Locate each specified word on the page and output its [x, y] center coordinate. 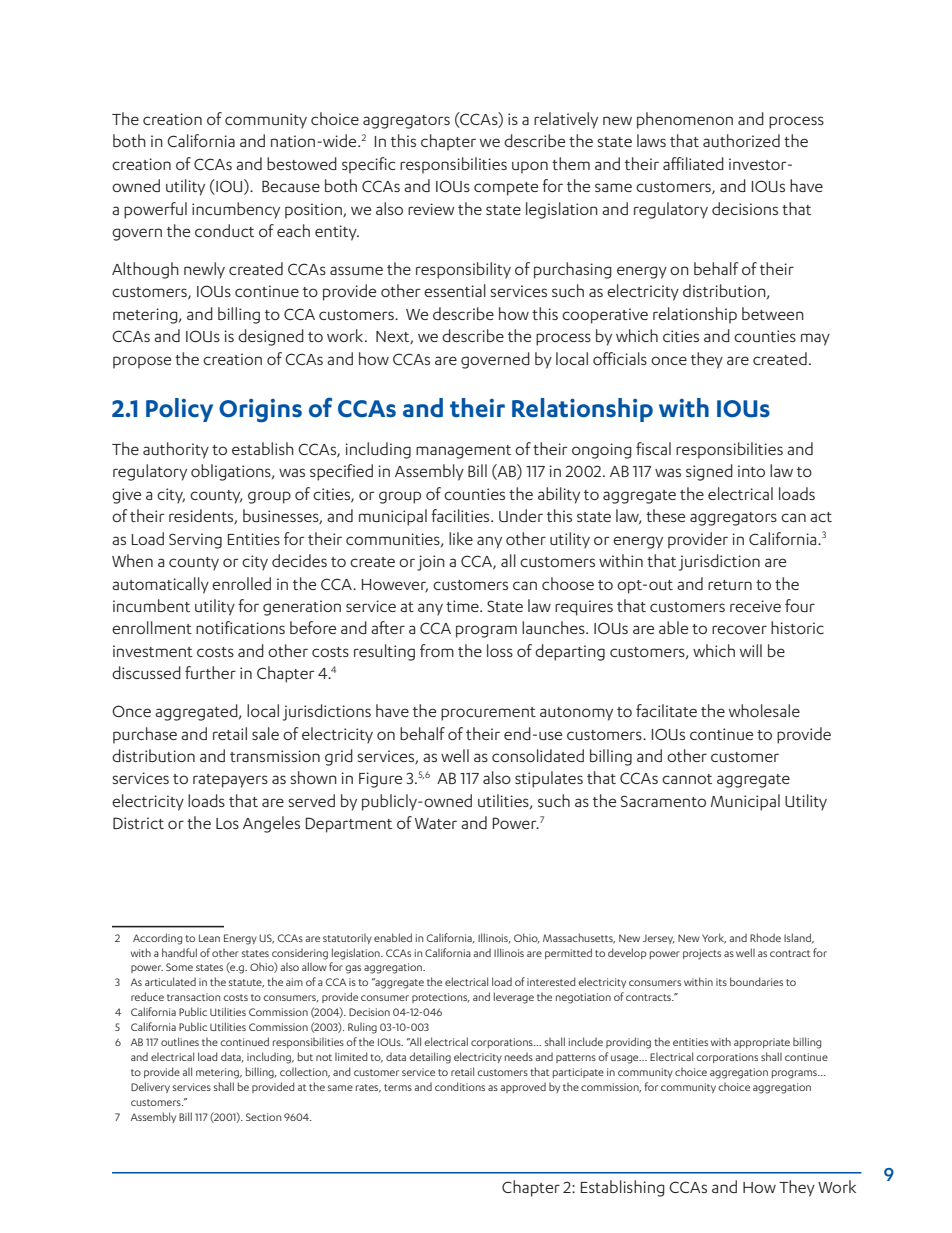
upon [530, 167]
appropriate [762, 1043]
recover [739, 629]
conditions [460, 1086]
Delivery [150, 1087]
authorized [741, 140]
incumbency [236, 210]
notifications [240, 627]
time [463, 606]
